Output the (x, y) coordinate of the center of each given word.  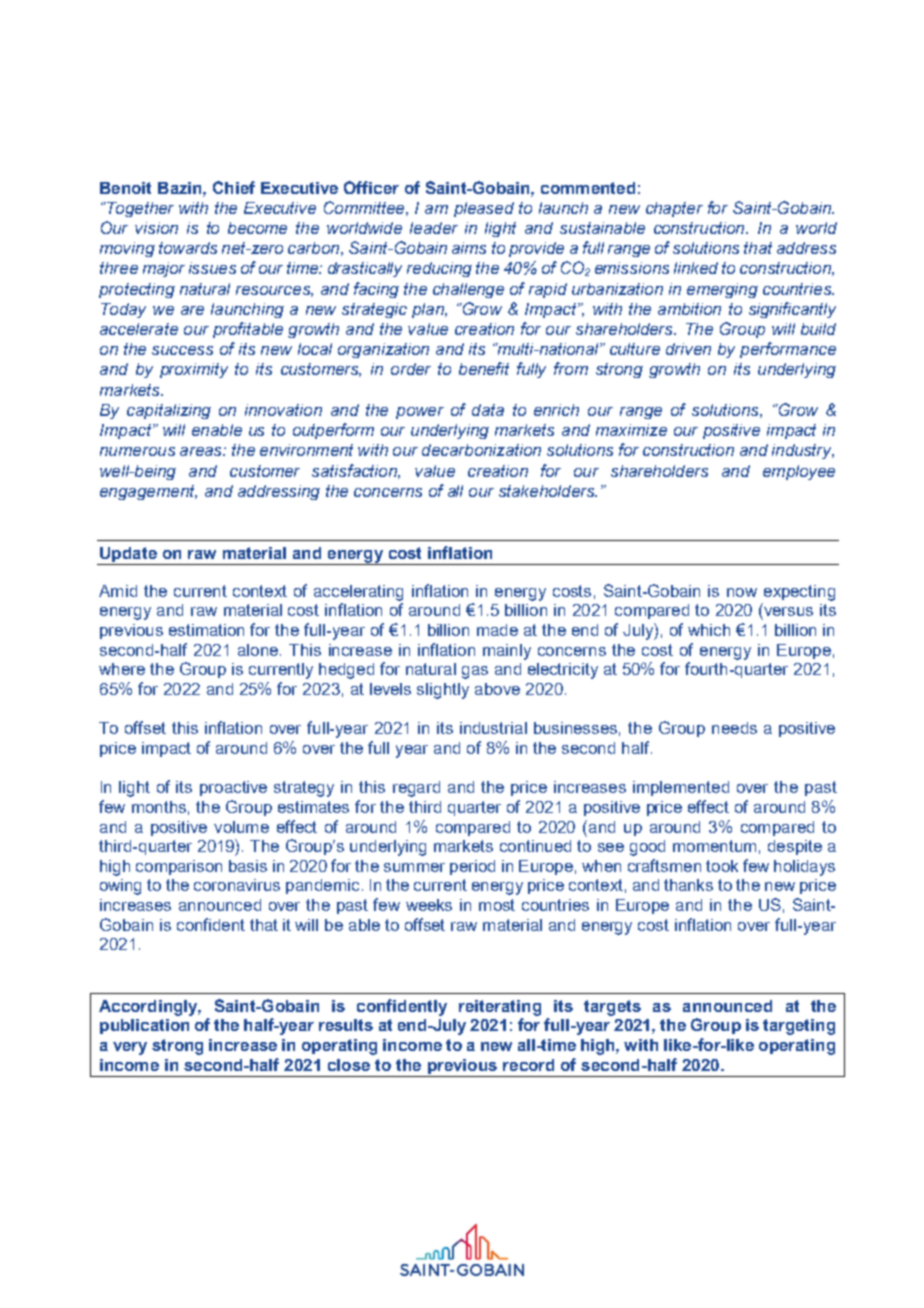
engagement (148, 492)
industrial (493, 728)
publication (144, 1026)
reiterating (500, 1008)
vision (156, 228)
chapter (674, 209)
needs (734, 728)
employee (799, 472)
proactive (233, 788)
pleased (484, 209)
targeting (799, 1027)
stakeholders (548, 491)
